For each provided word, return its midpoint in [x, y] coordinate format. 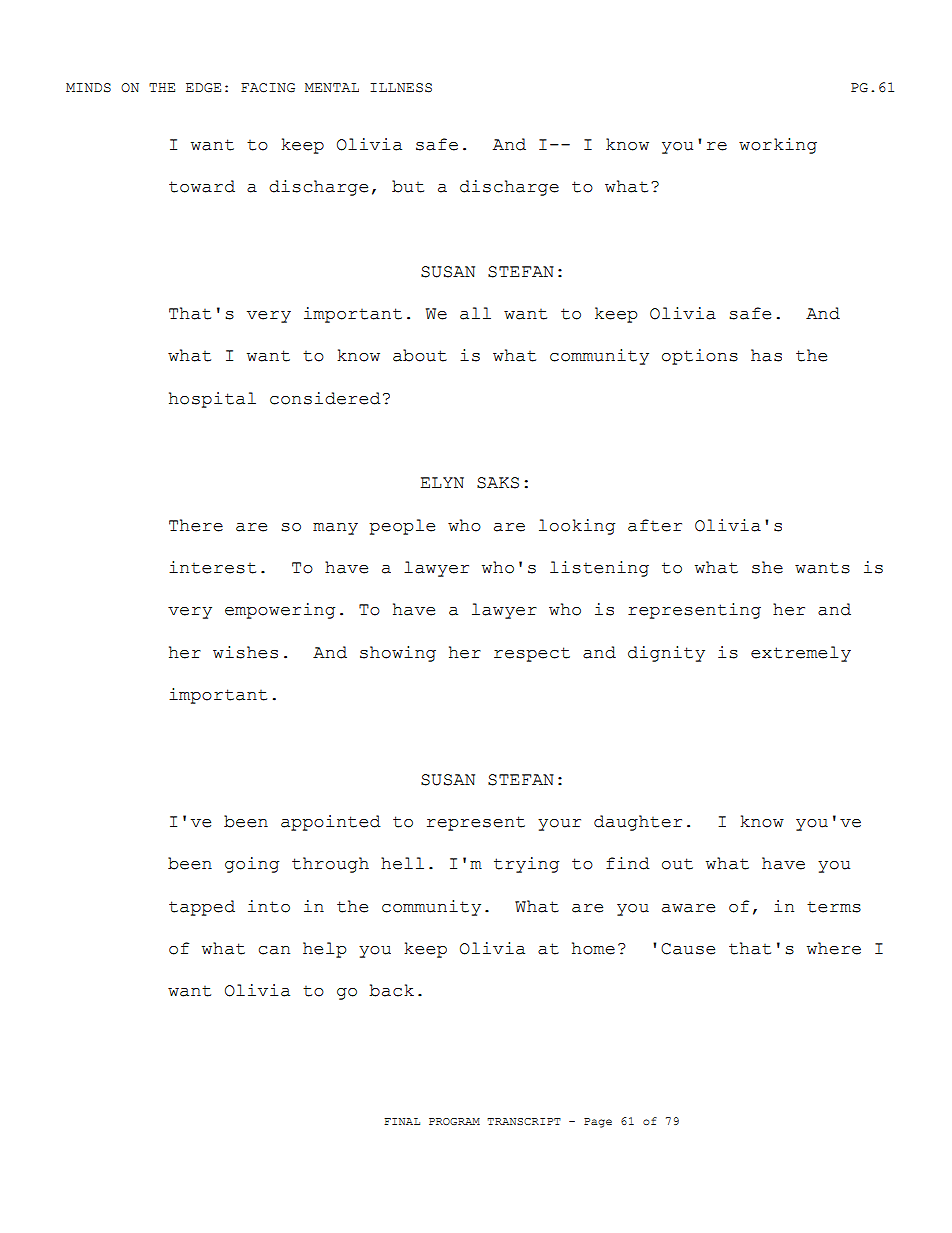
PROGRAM [454, 1121]
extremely [801, 654]
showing [398, 654]
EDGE [203, 88]
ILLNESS [401, 88]
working [778, 146]
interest [212, 567]
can [274, 950]
